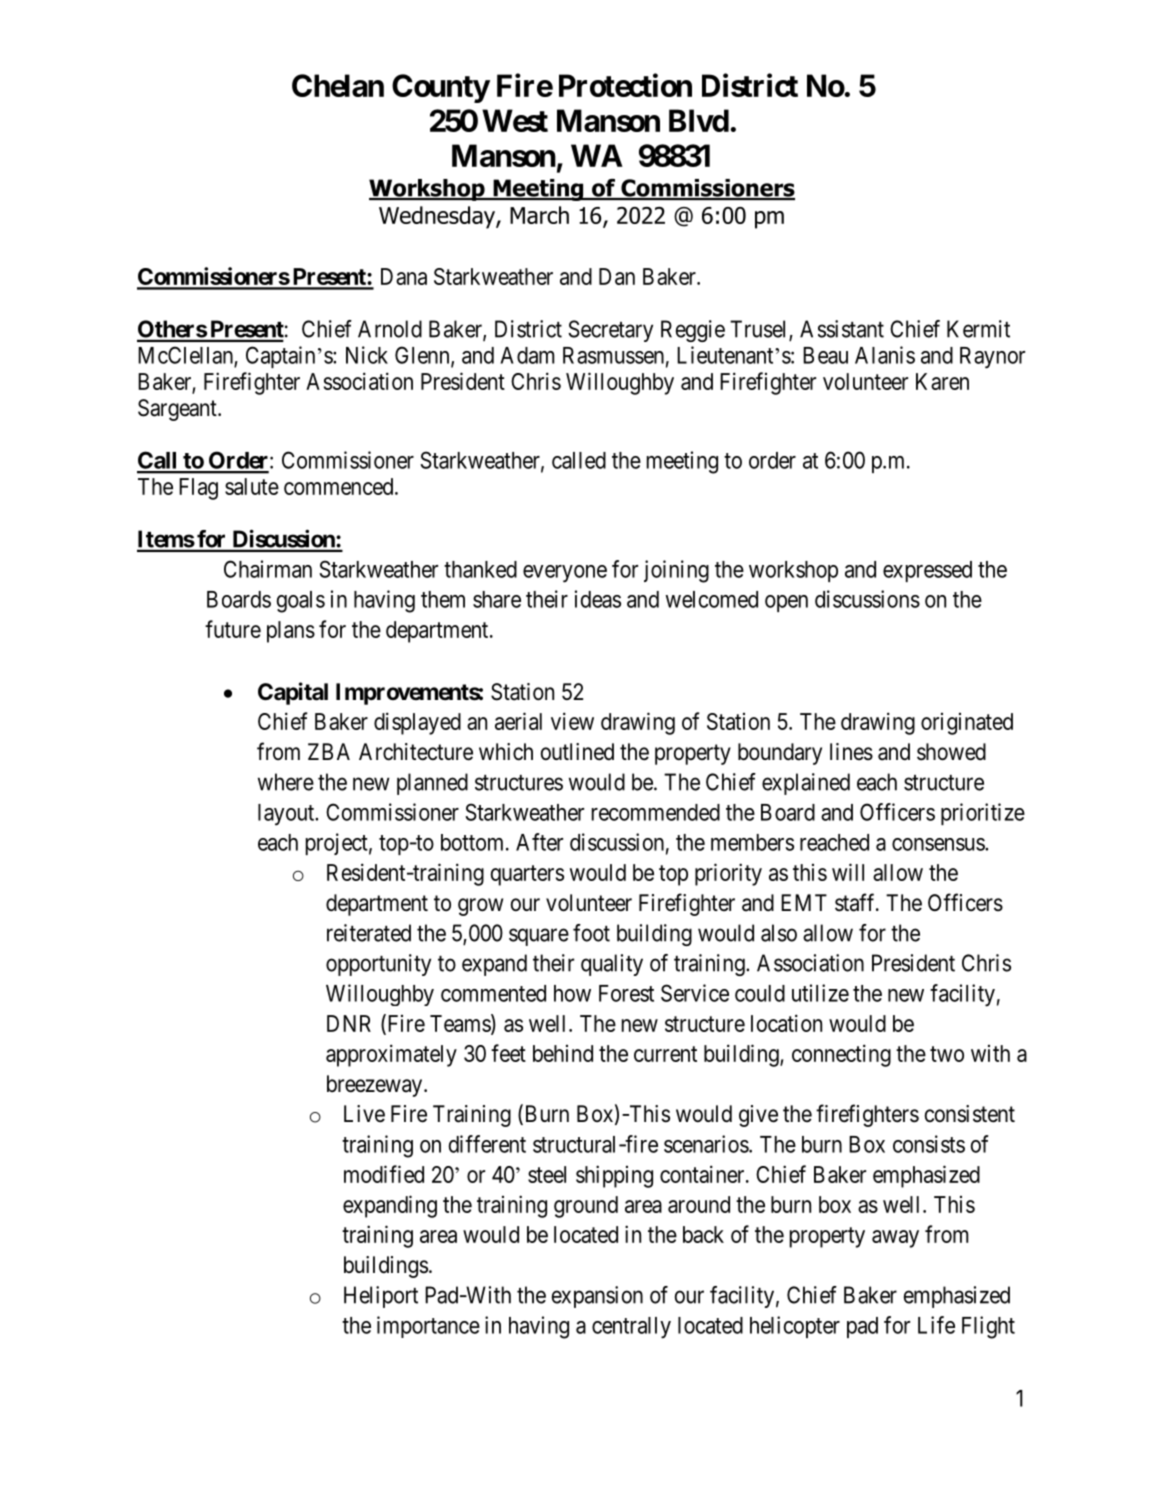 Image resolution: width=1164 pixels, height=1506 pixels. Describe the element at coordinates (699, 120) in the image. I see `Blvd` at that location.
